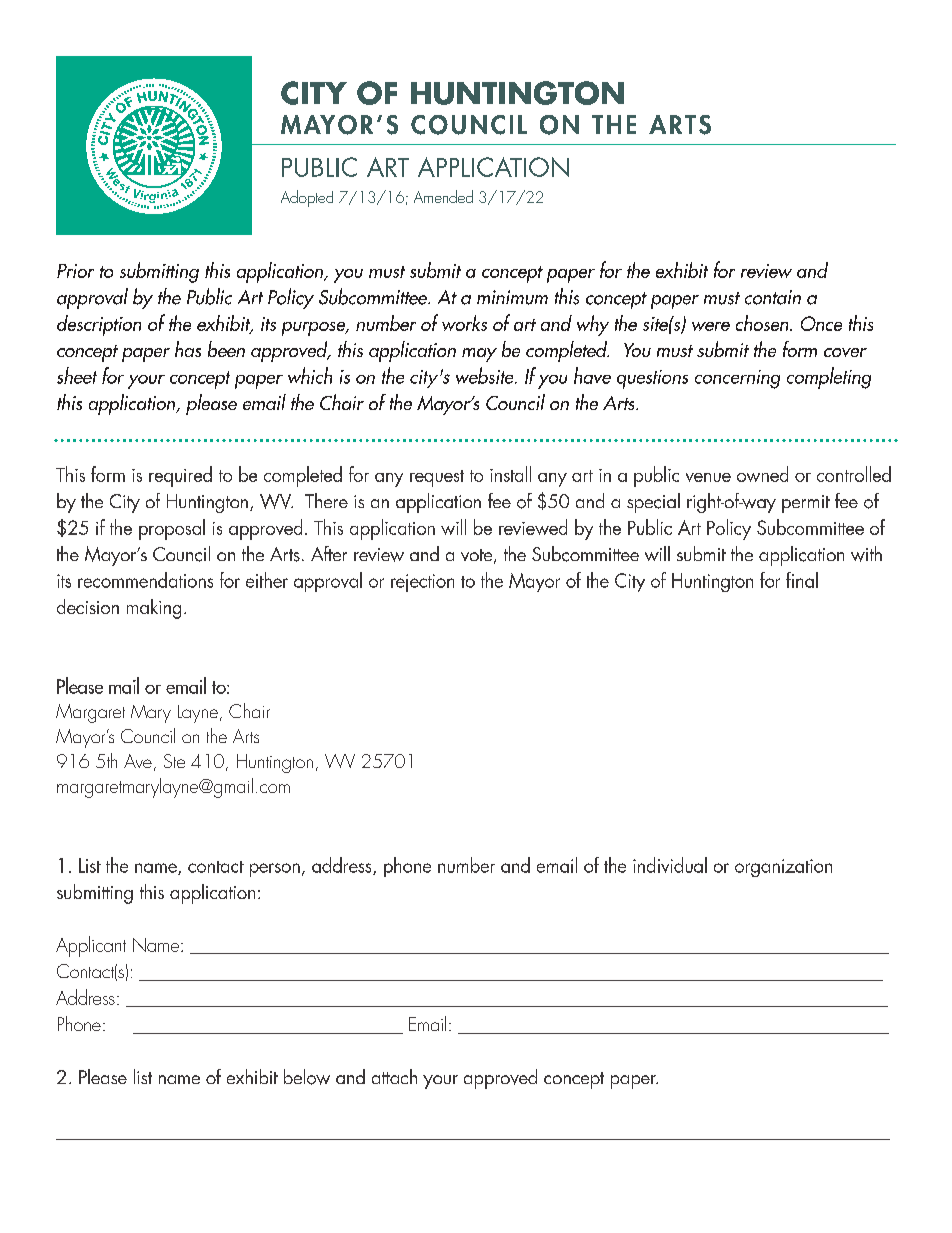 Image resolution: width=952 pixels, height=1233 pixels. What do you see at coordinates (510, 474) in the screenshot?
I see `install` at bounding box center [510, 474].
